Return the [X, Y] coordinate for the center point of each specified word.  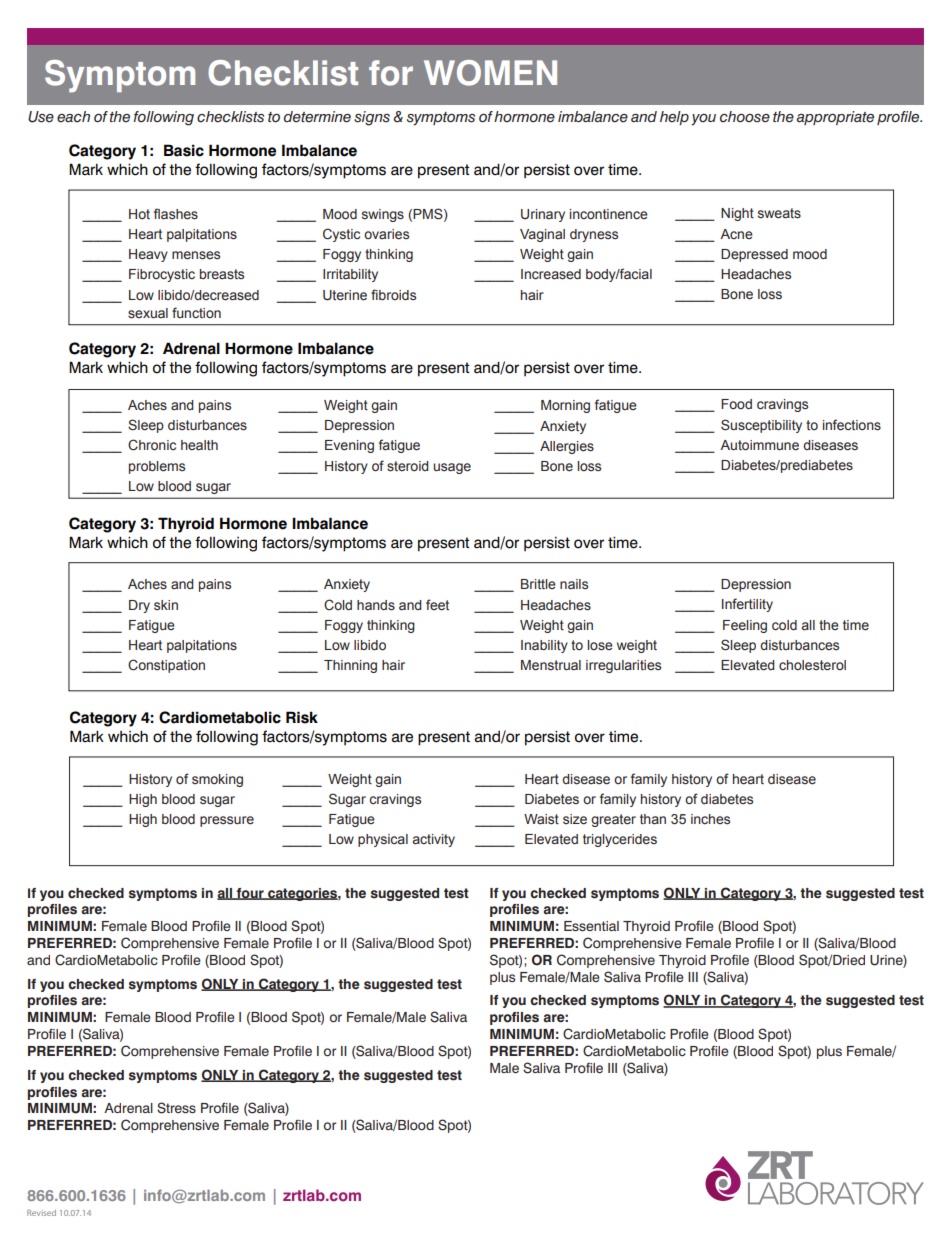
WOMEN [490, 73]
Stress [176, 1108]
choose [745, 117]
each [73, 117]
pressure [227, 821]
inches [710, 819]
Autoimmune [759, 445]
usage [452, 468]
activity [434, 840]
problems [157, 467]
